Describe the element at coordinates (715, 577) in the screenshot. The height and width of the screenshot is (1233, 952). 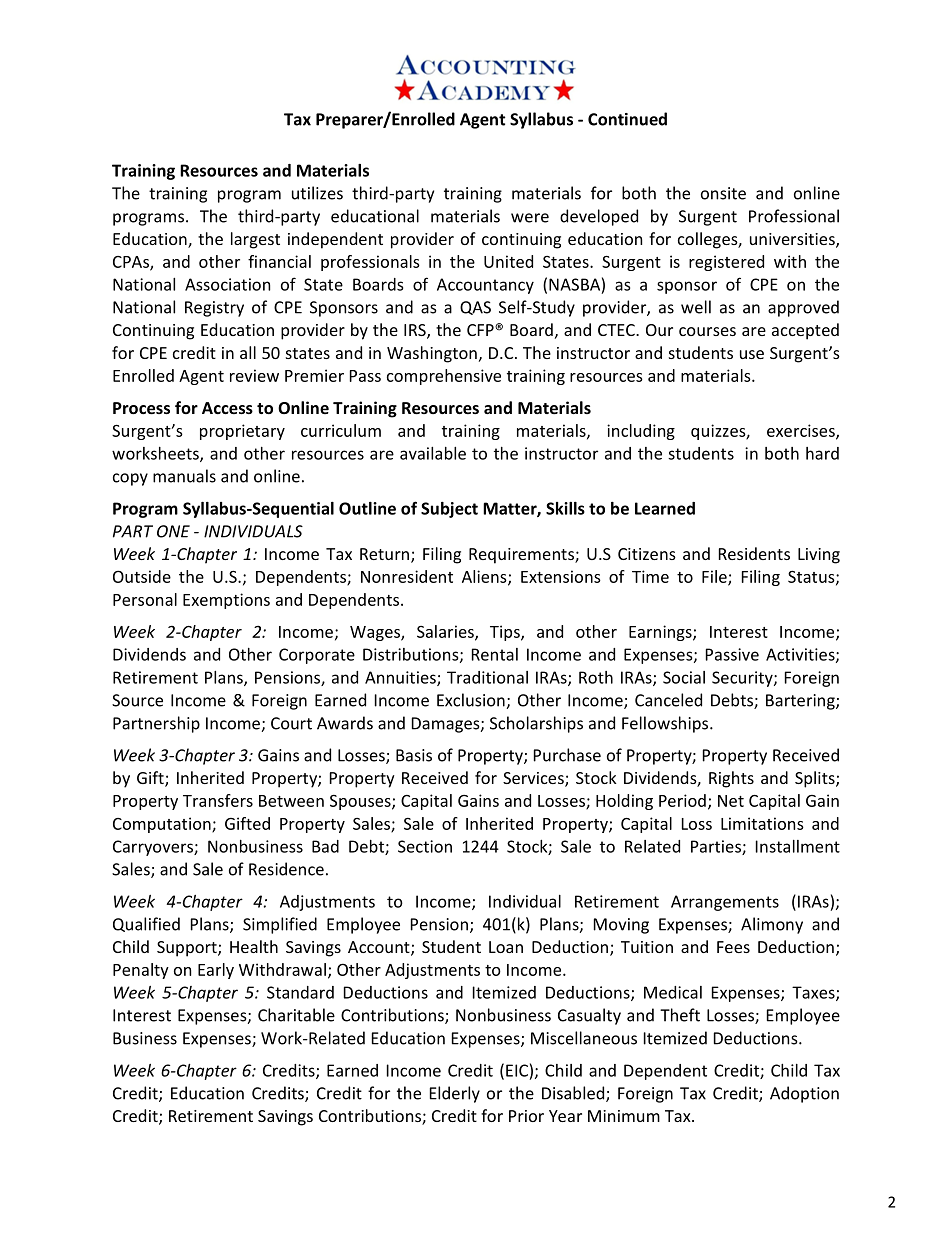
I see `File` at that location.
